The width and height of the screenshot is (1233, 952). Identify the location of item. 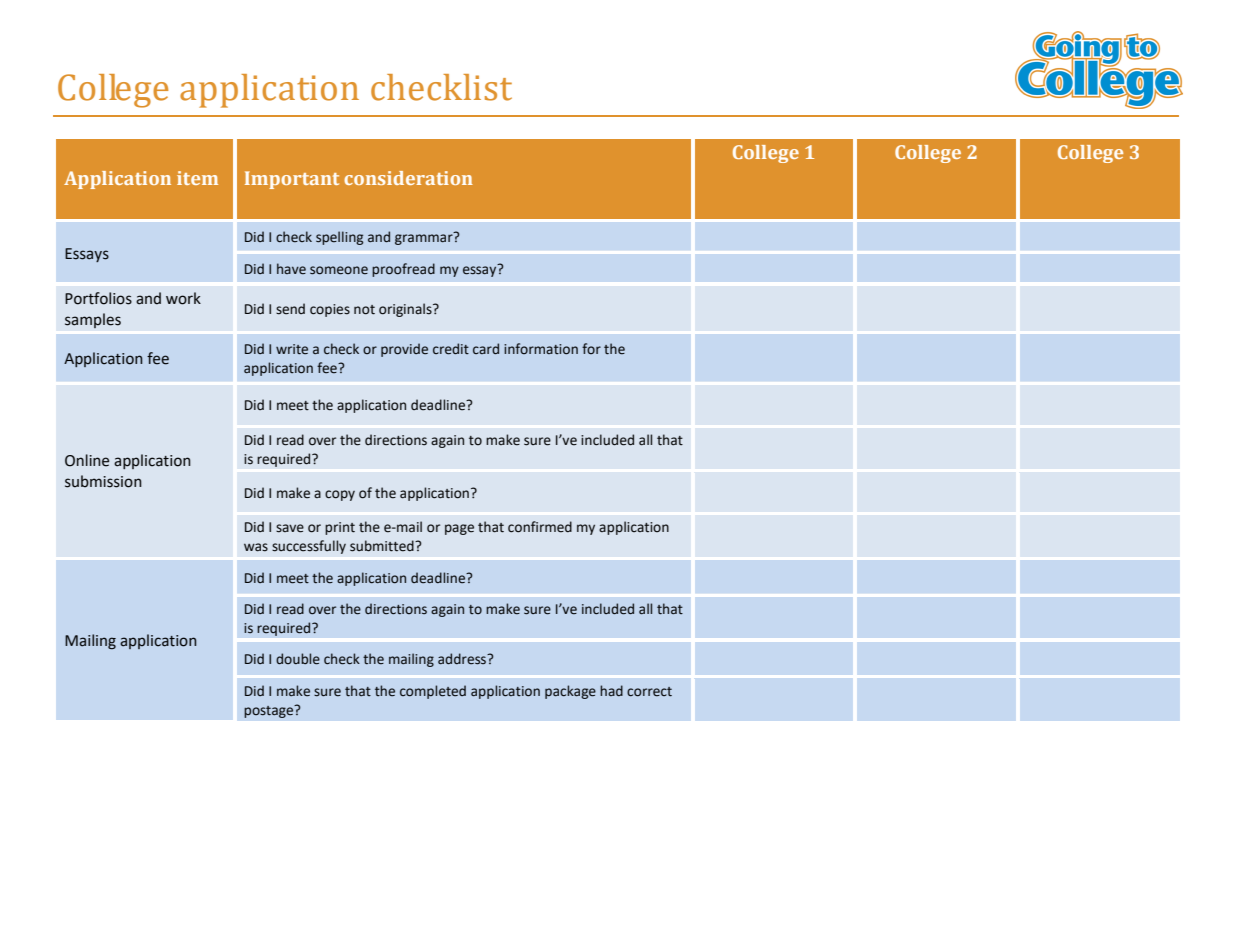
(197, 178).
